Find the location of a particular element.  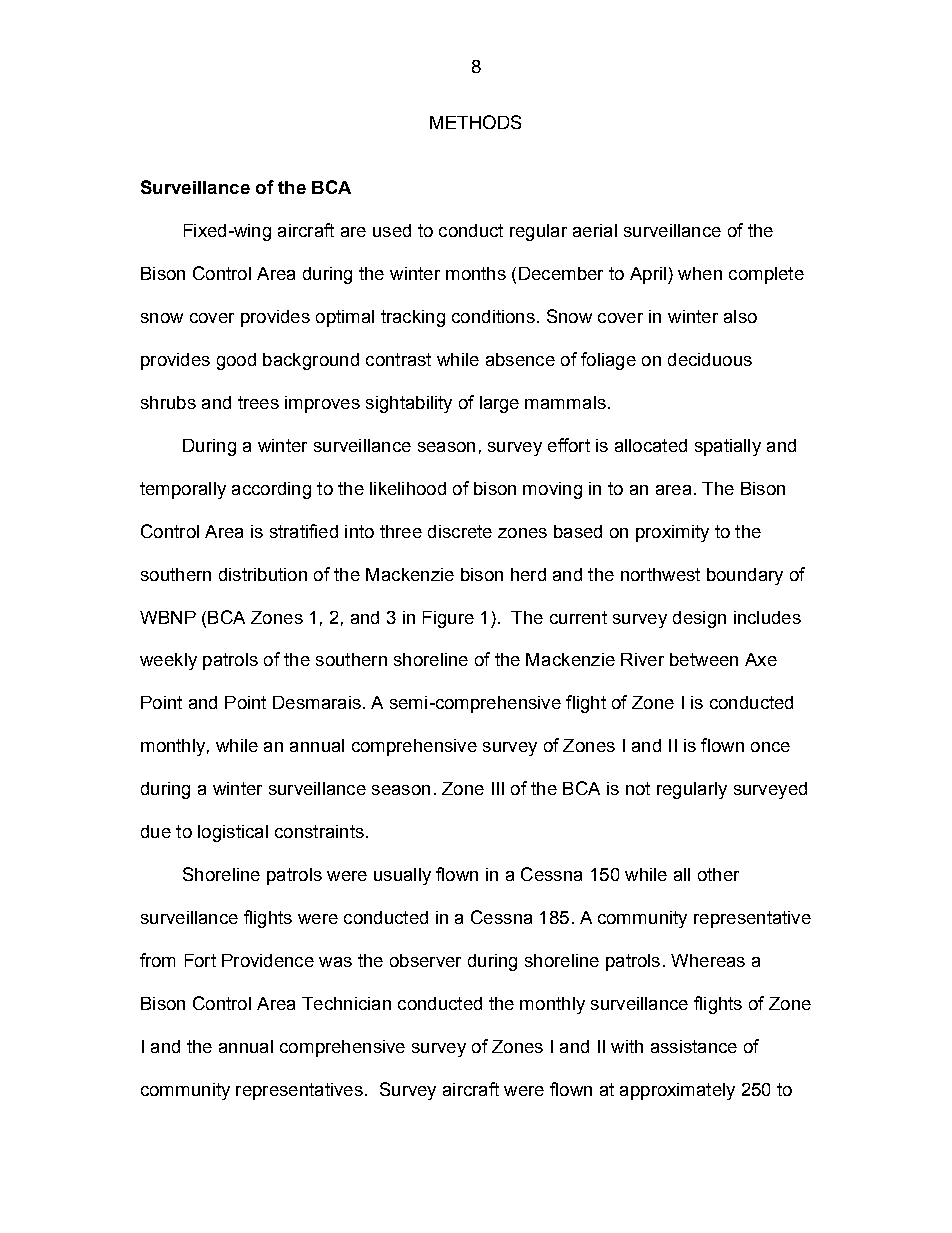

aerial is located at coordinates (595, 230).
